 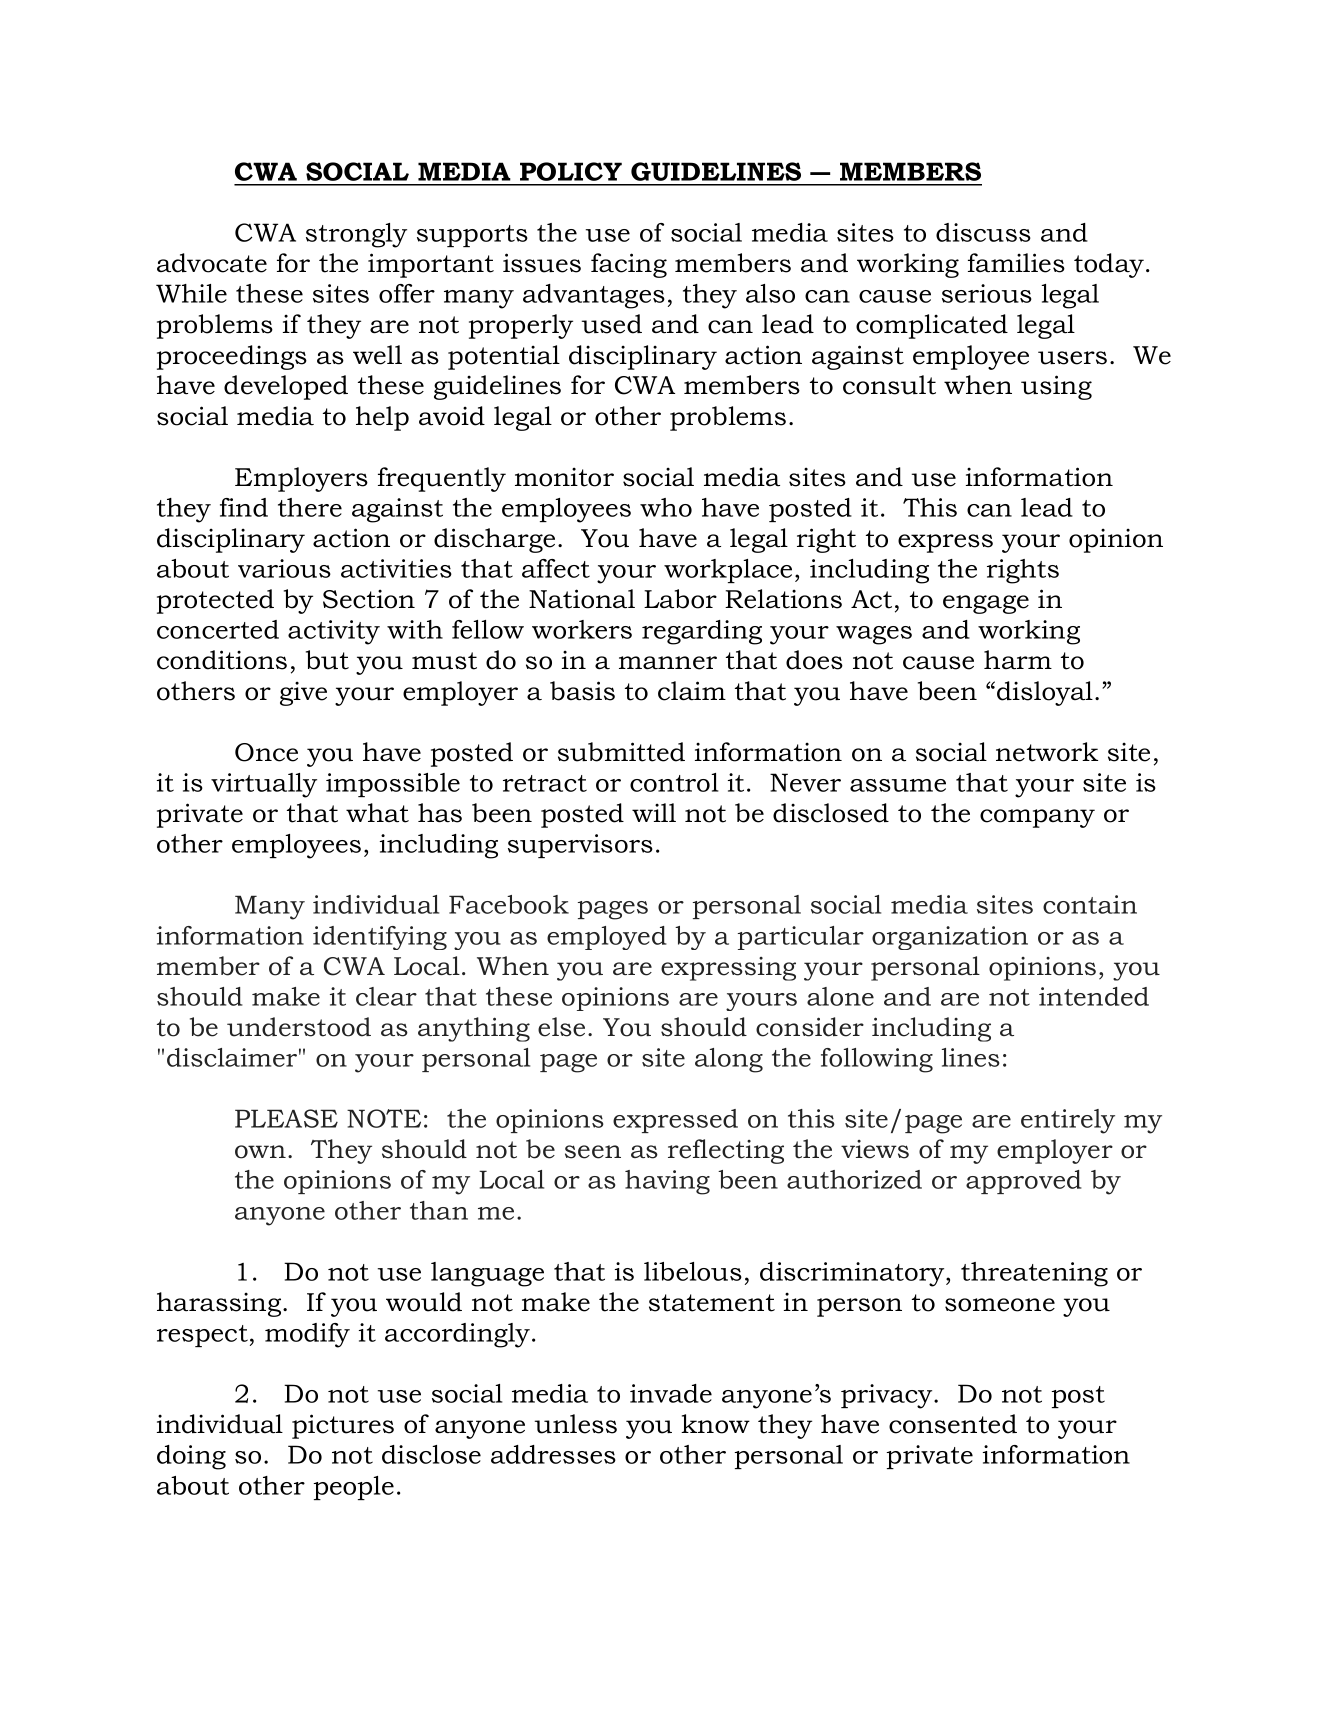 What do you see at coordinates (983, 232) in the page?
I see `discuss` at bounding box center [983, 232].
